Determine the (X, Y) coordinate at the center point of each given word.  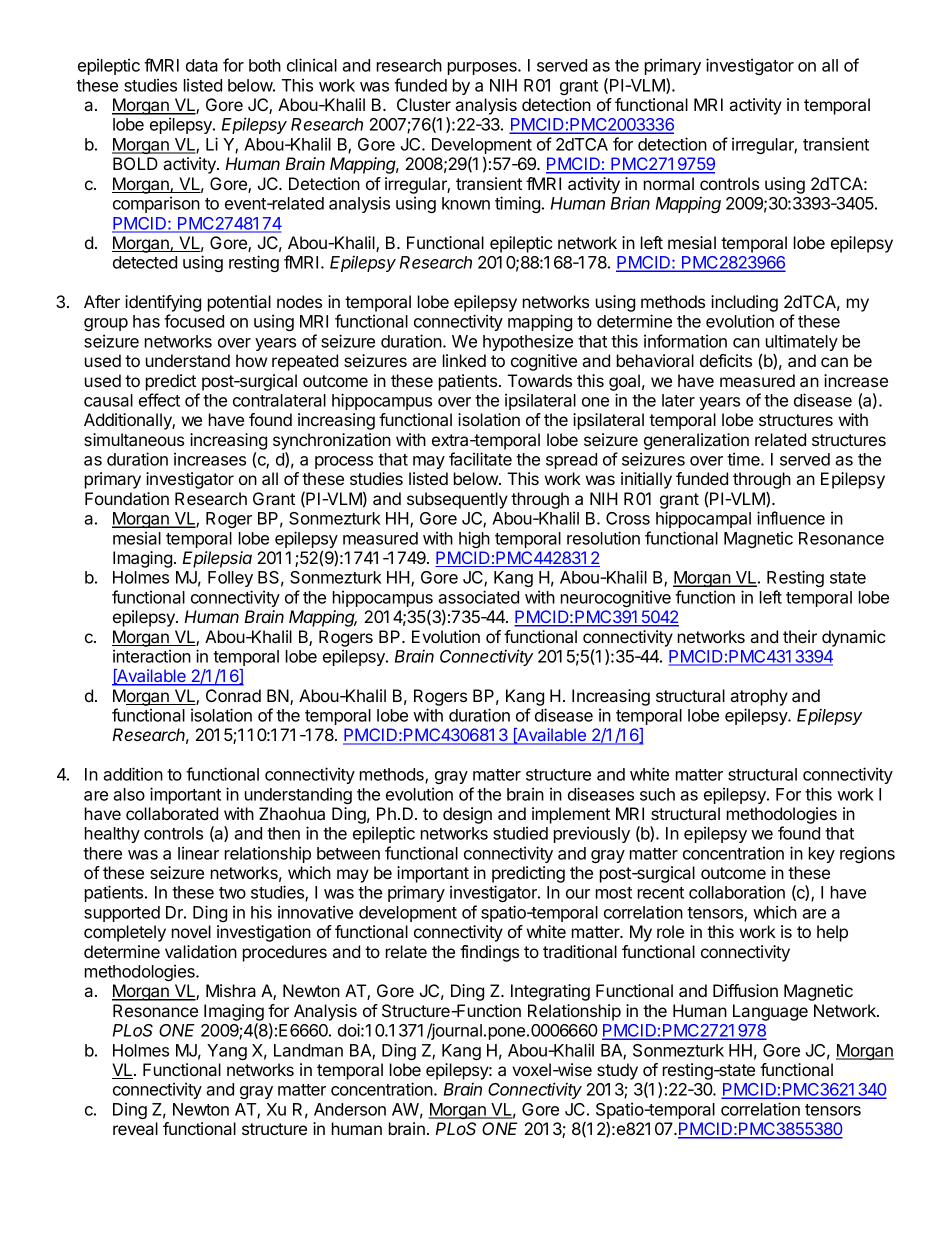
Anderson (350, 1109)
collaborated (172, 813)
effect (159, 400)
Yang (227, 1052)
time (744, 459)
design (467, 815)
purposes (483, 68)
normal (669, 183)
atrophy (759, 697)
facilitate (480, 459)
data (202, 65)
